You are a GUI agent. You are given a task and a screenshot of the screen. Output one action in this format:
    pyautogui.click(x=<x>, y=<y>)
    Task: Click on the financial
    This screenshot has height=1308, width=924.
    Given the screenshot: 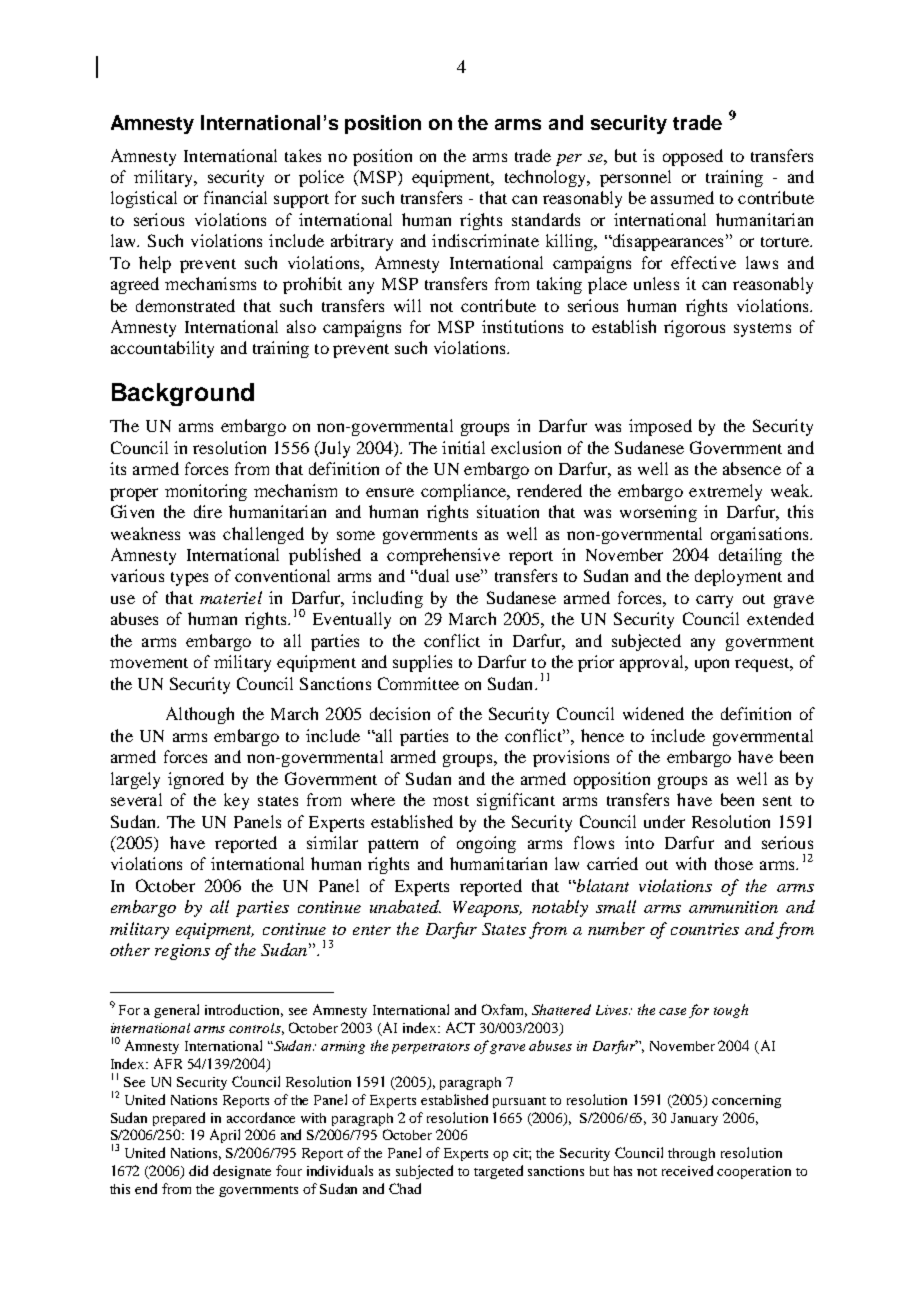 What is the action you would take?
    pyautogui.click(x=235, y=197)
